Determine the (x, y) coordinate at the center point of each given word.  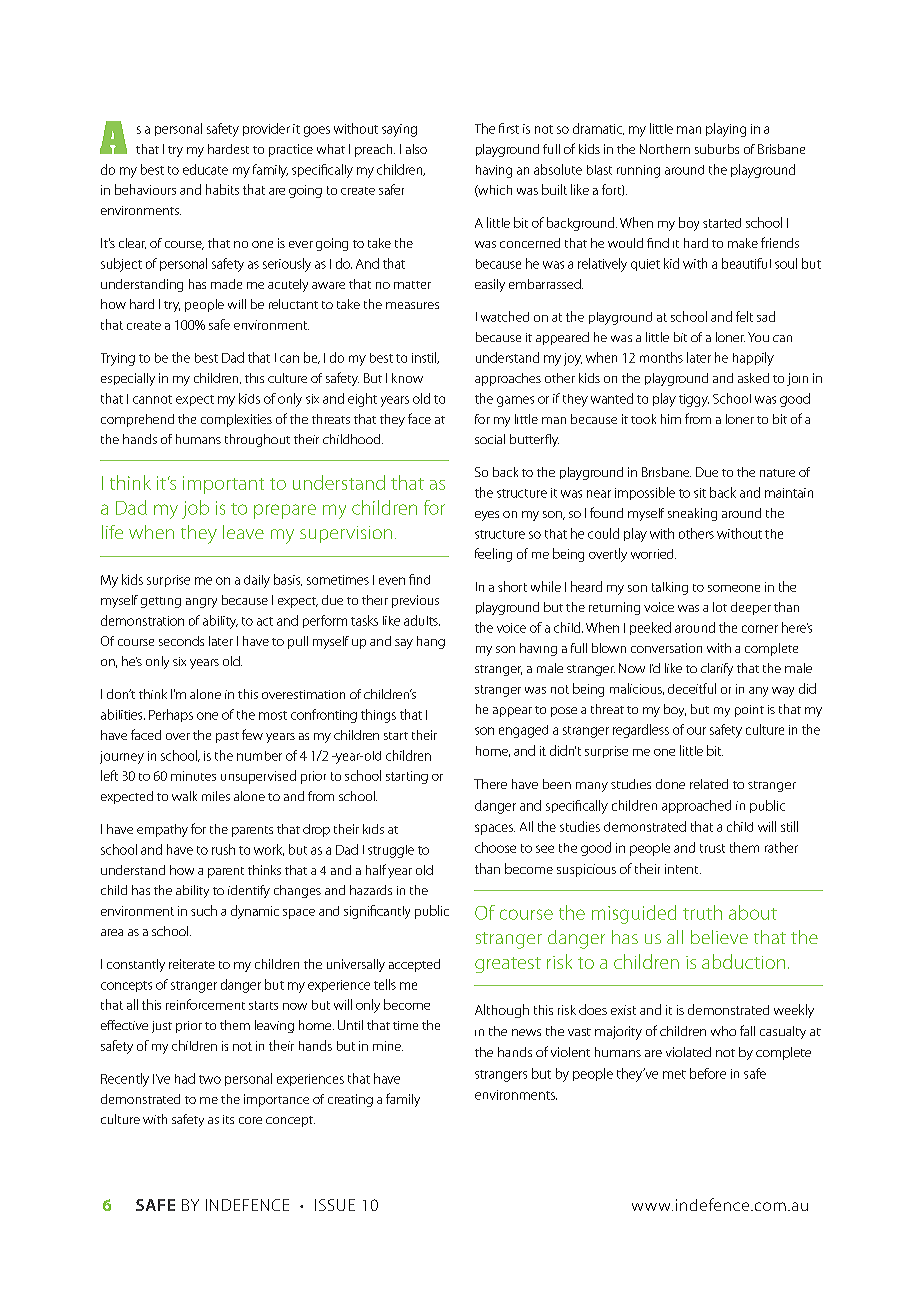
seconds (181, 641)
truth (702, 912)
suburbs (717, 149)
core (250, 1120)
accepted (414, 965)
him (671, 419)
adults (422, 620)
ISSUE (335, 1205)
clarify (717, 669)
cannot (152, 399)
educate (205, 169)
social (490, 439)
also (416, 149)
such (204, 910)
